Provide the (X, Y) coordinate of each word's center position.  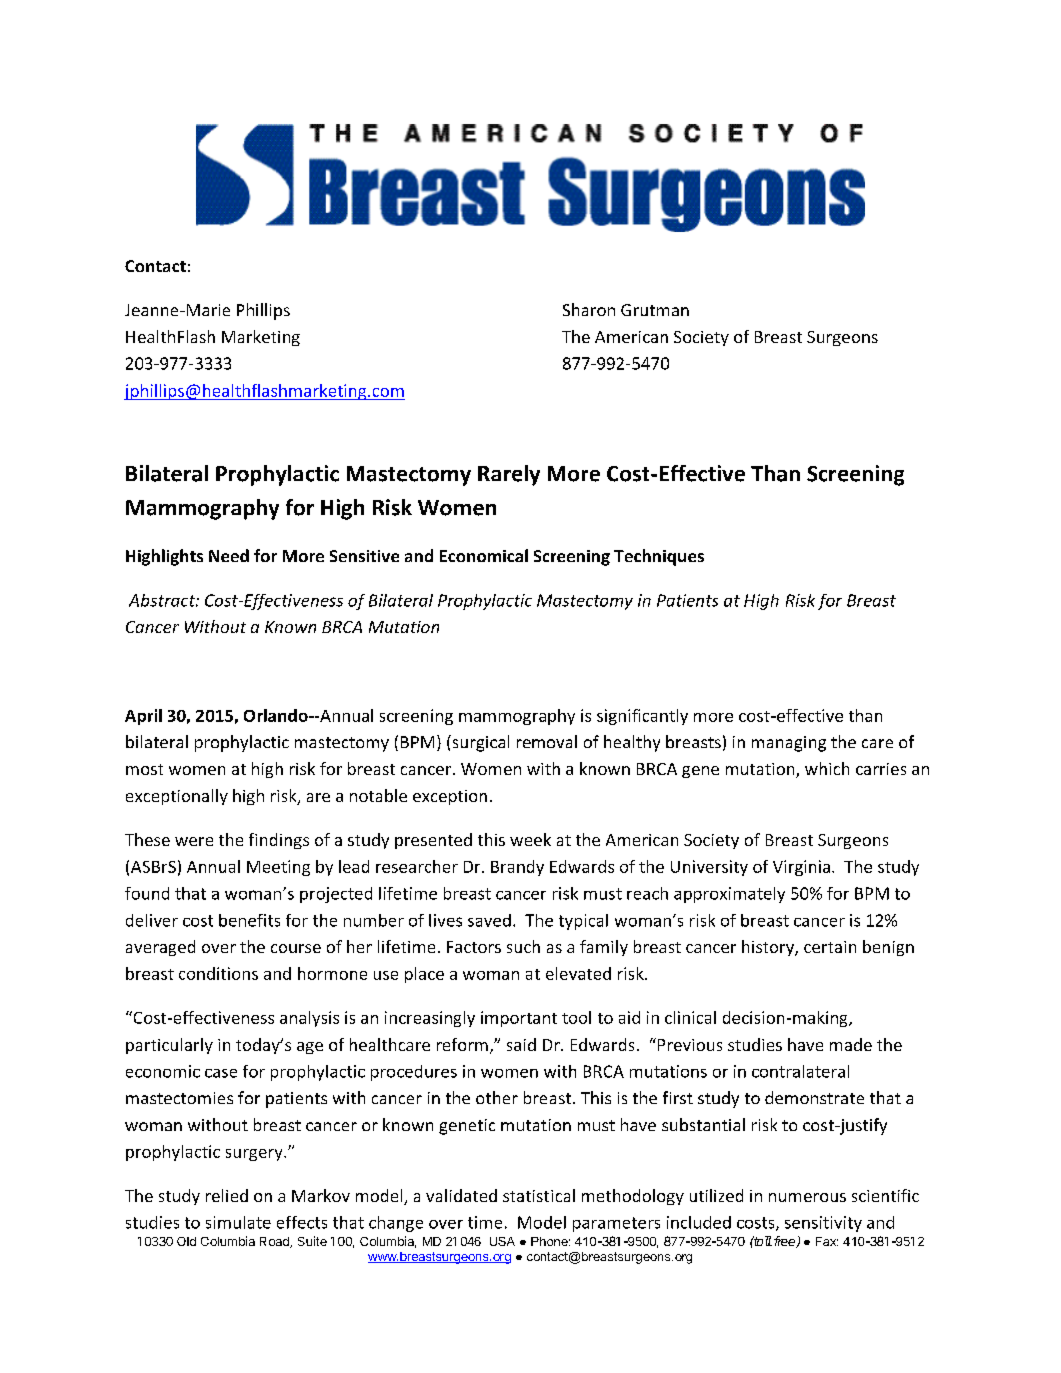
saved (489, 920)
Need (229, 555)
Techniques (659, 557)
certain (830, 947)
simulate (238, 1222)
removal (547, 741)
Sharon (589, 309)
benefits (249, 920)
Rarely (509, 475)
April (143, 717)
